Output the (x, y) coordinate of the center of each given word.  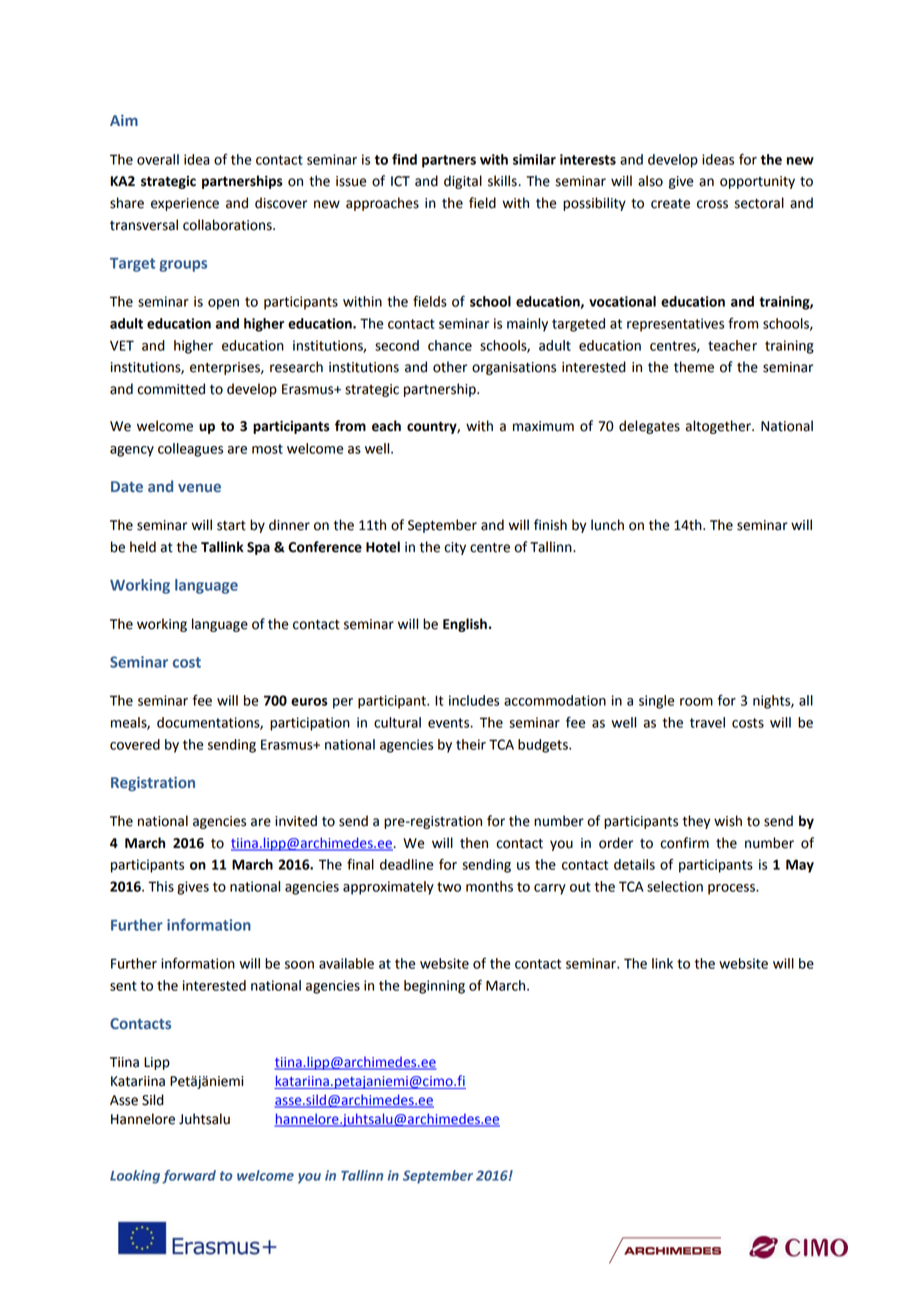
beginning (434, 987)
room (696, 702)
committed (171, 389)
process (732, 889)
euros (309, 702)
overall (158, 159)
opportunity (757, 182)
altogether (719, 427)
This (161, 886)
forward (189, 1177)
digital (463, 182)
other (450, 367)
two (449, 887)
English (465, 625)
